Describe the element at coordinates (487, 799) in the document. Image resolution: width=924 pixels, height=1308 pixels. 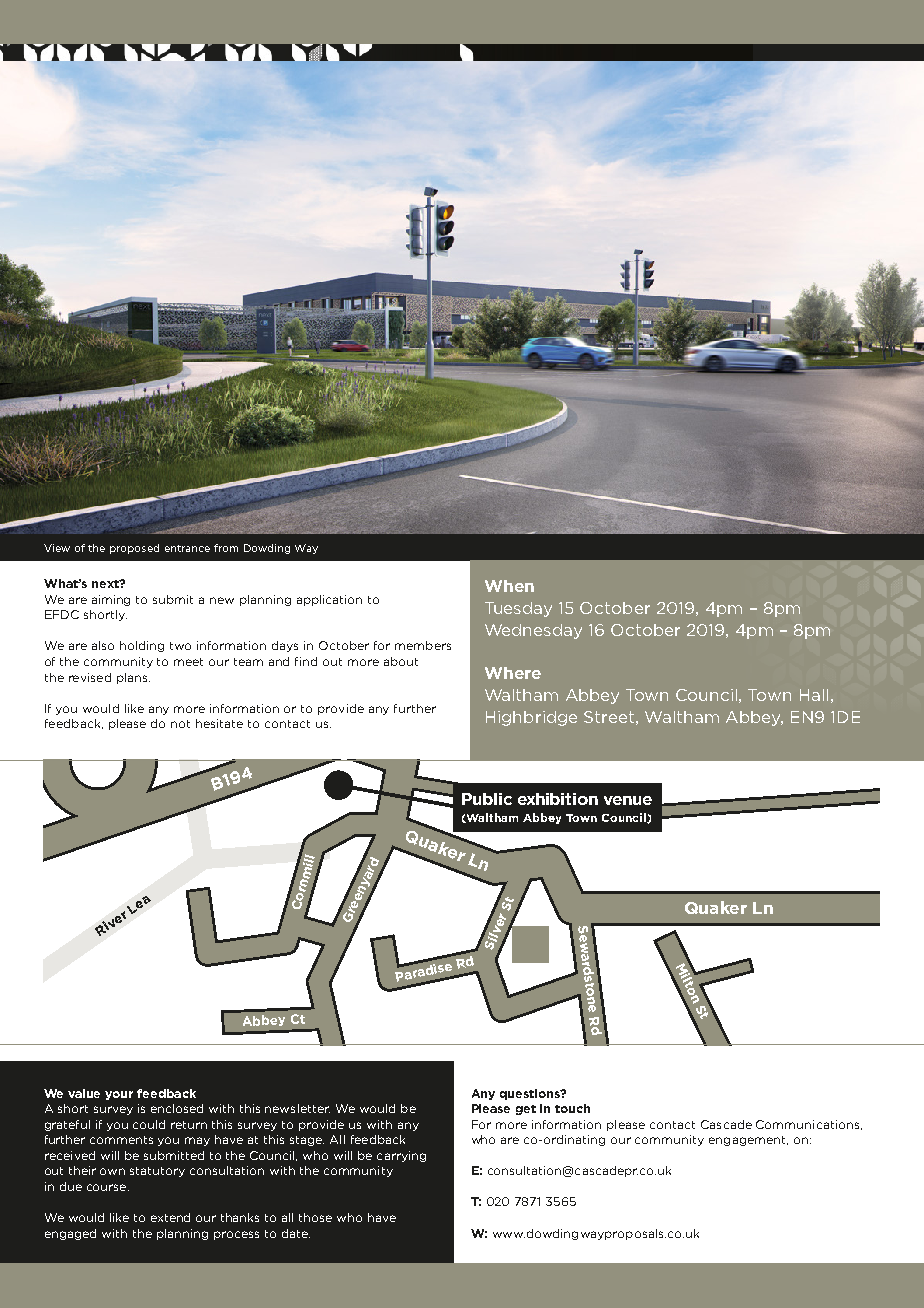
I see `Public` at that location.
